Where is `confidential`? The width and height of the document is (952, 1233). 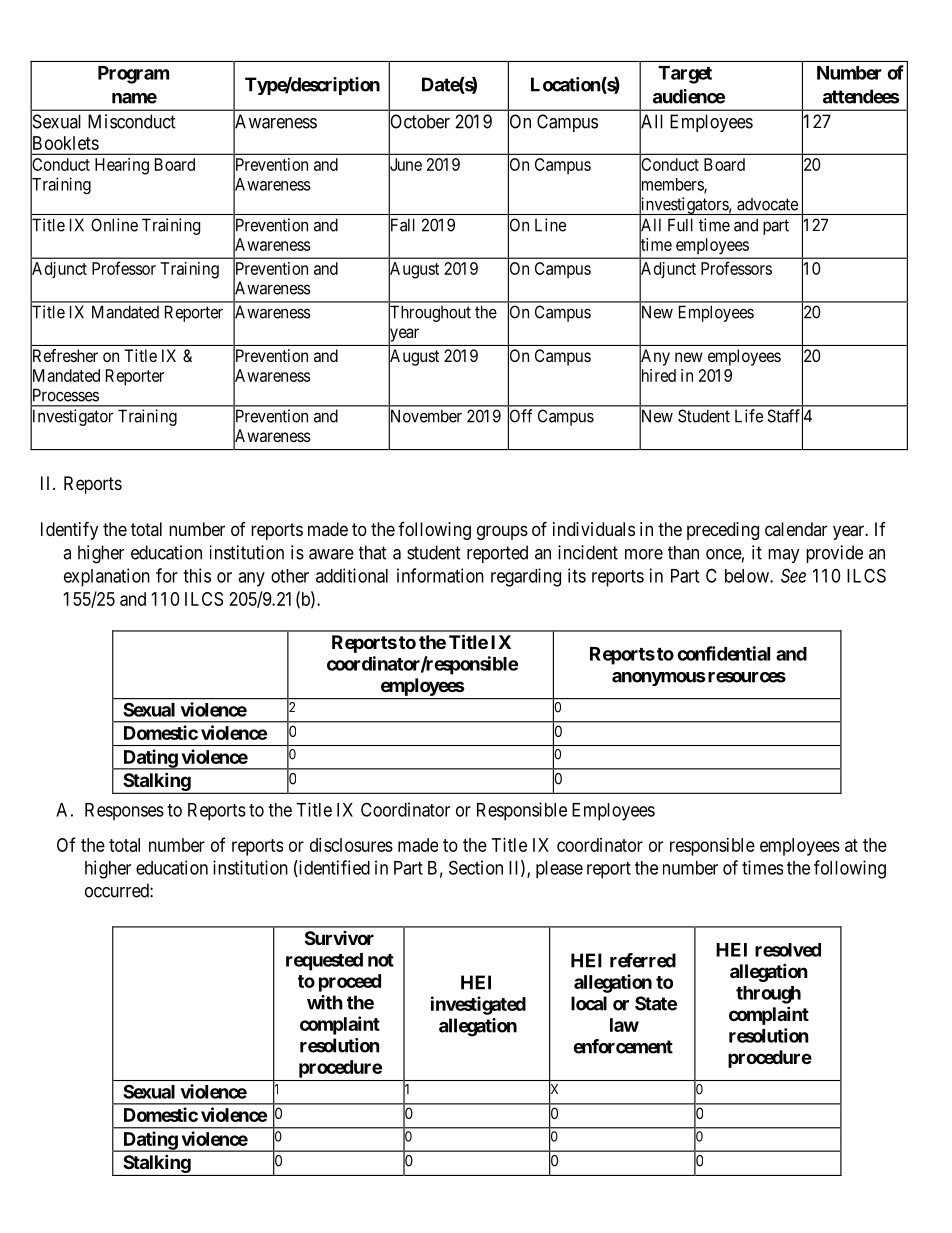
confidential is located at coordinates (723, 653).
